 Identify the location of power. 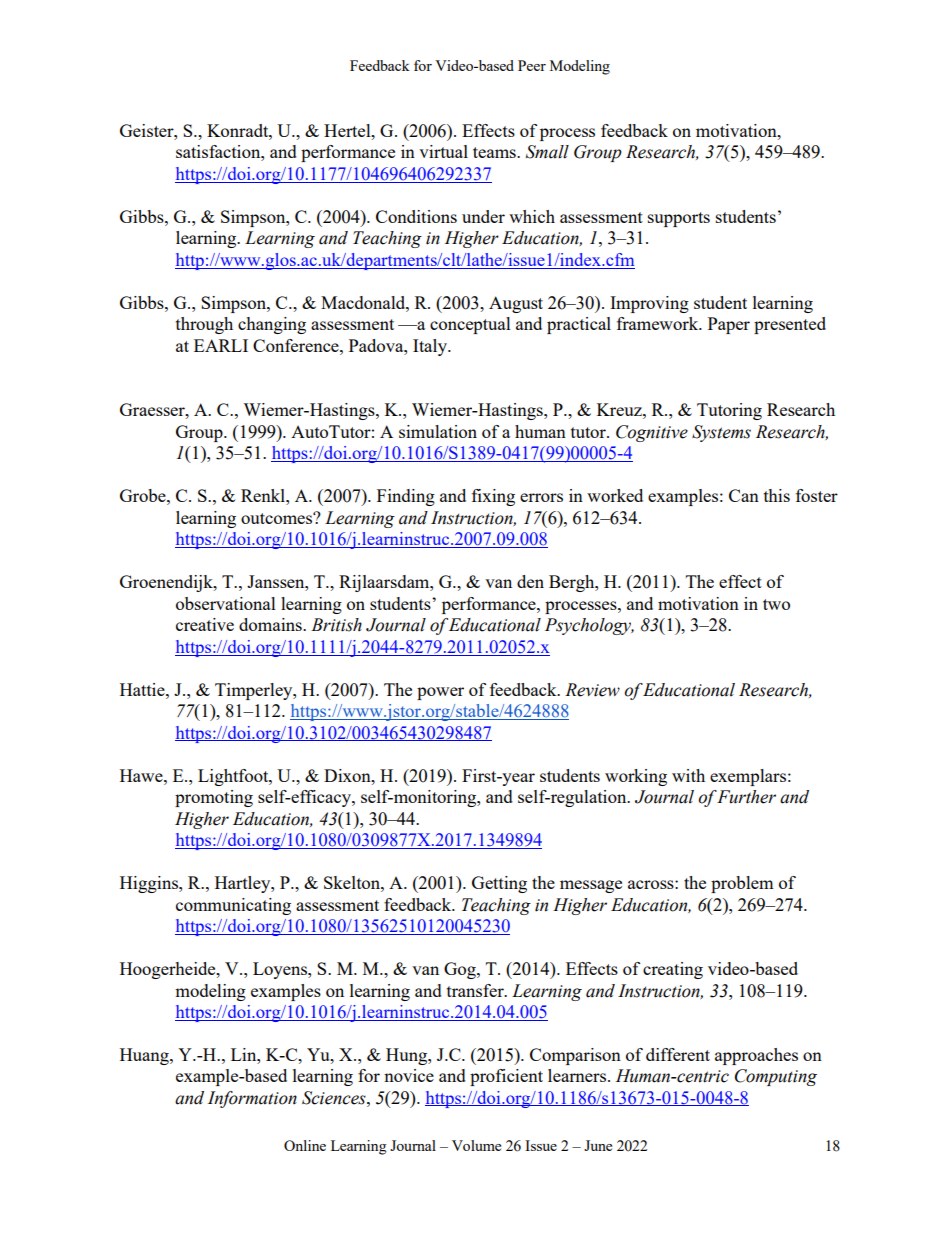
(440, 693).
